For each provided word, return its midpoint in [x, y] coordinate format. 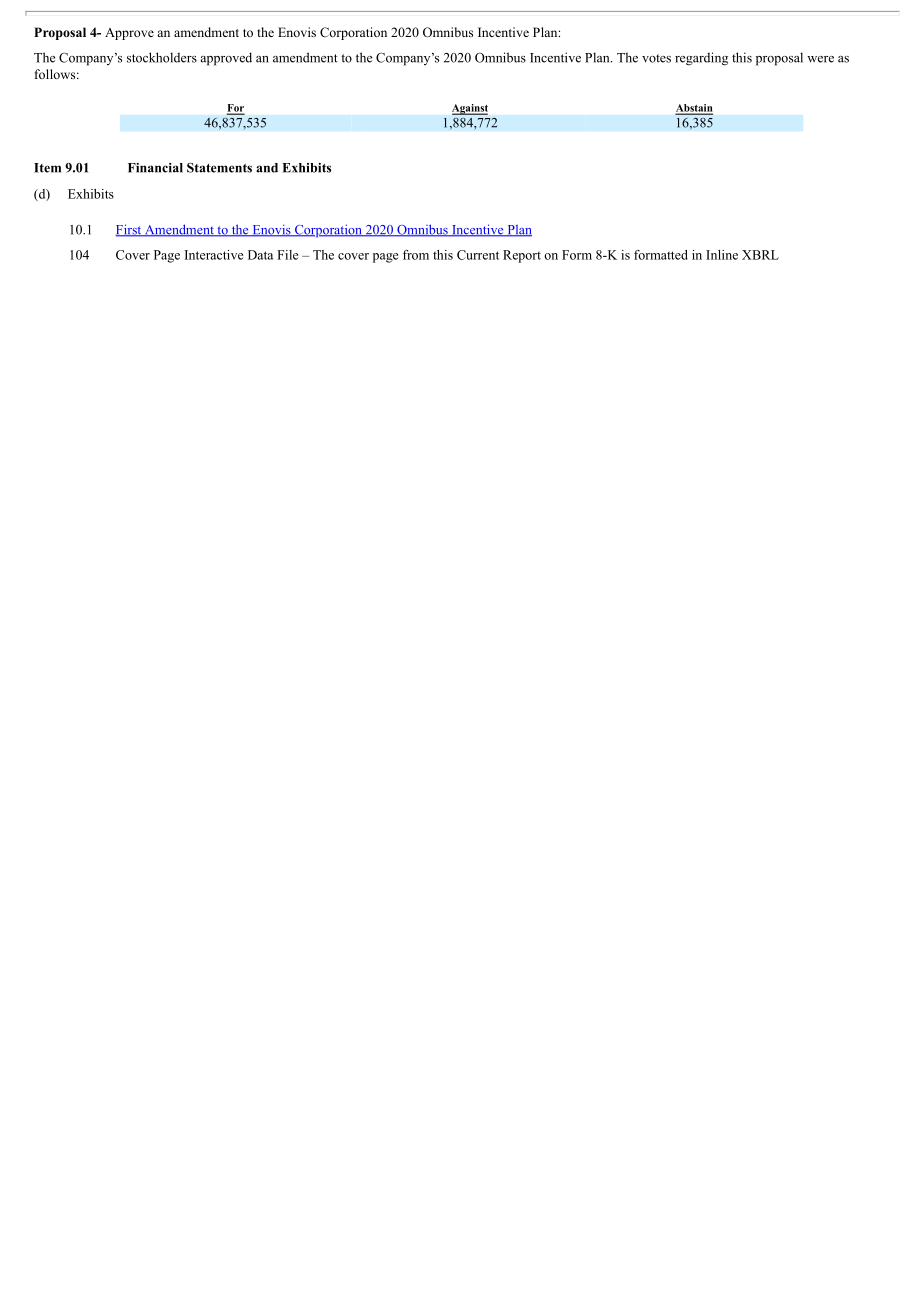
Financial [155, 168]
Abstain [694, 109]
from [416, 255]
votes [656, 58]
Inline [722, 255]
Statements [219, 168]
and [267, 168]
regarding [701, 59]
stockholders [162, 57]
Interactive [214, 255]
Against [470, 109]
